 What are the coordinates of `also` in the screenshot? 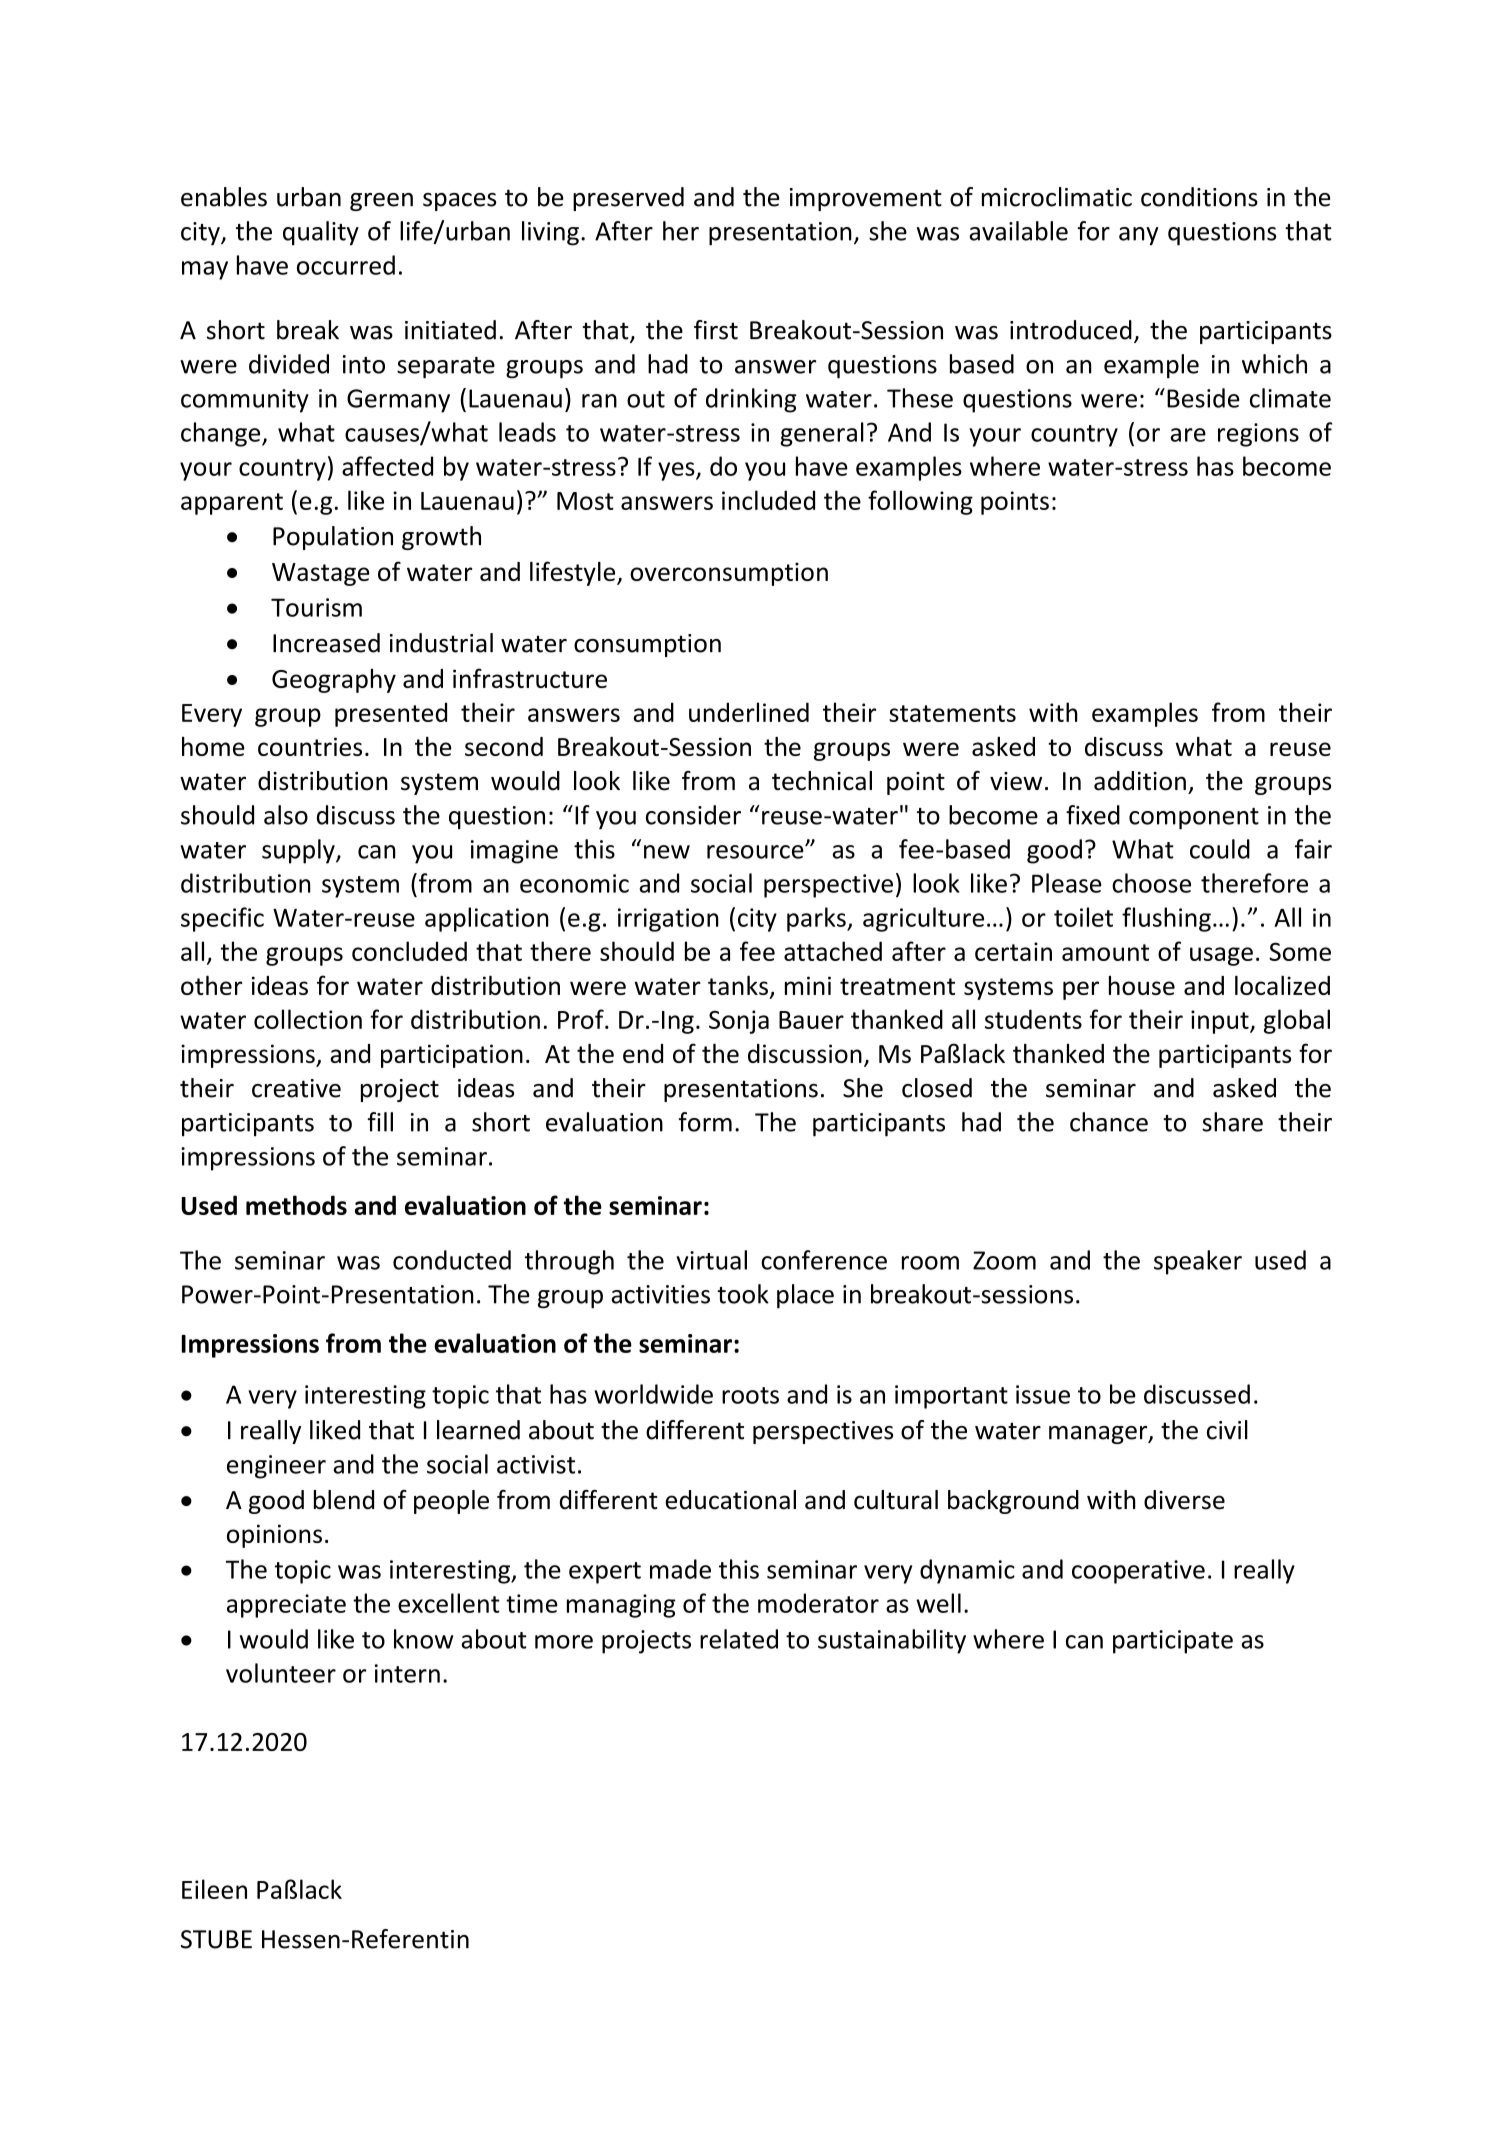 It's located at (286, 815).
